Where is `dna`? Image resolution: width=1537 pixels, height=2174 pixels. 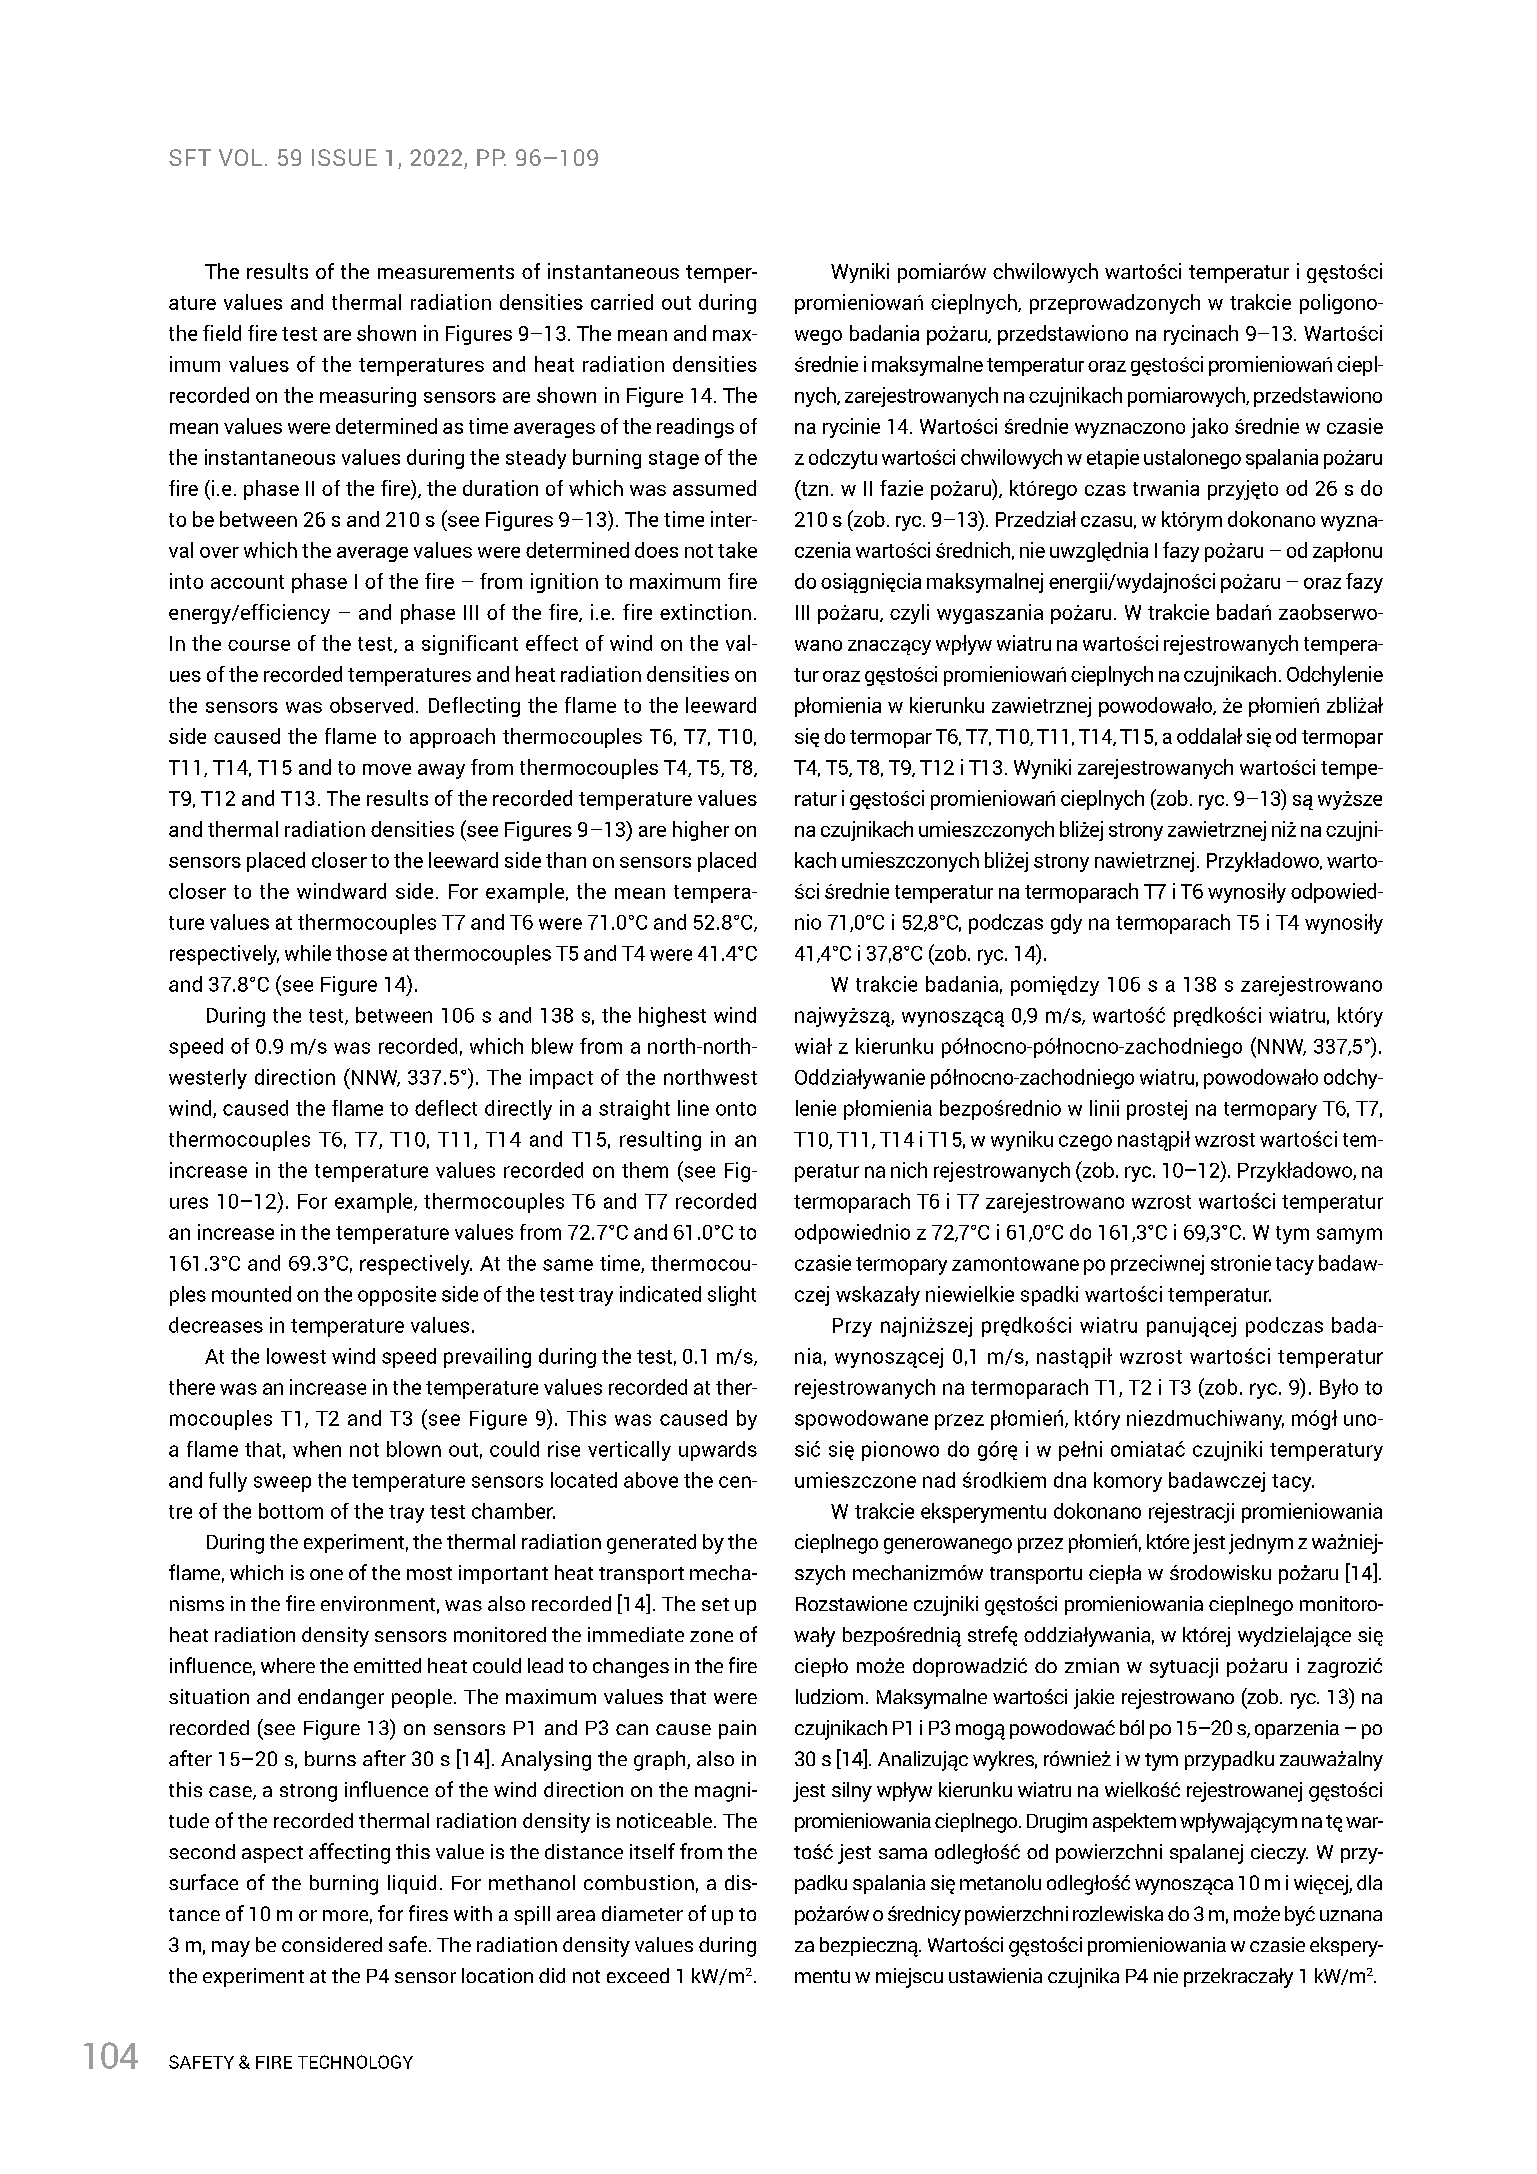
dna is located at coordinates (1070, 1480).
